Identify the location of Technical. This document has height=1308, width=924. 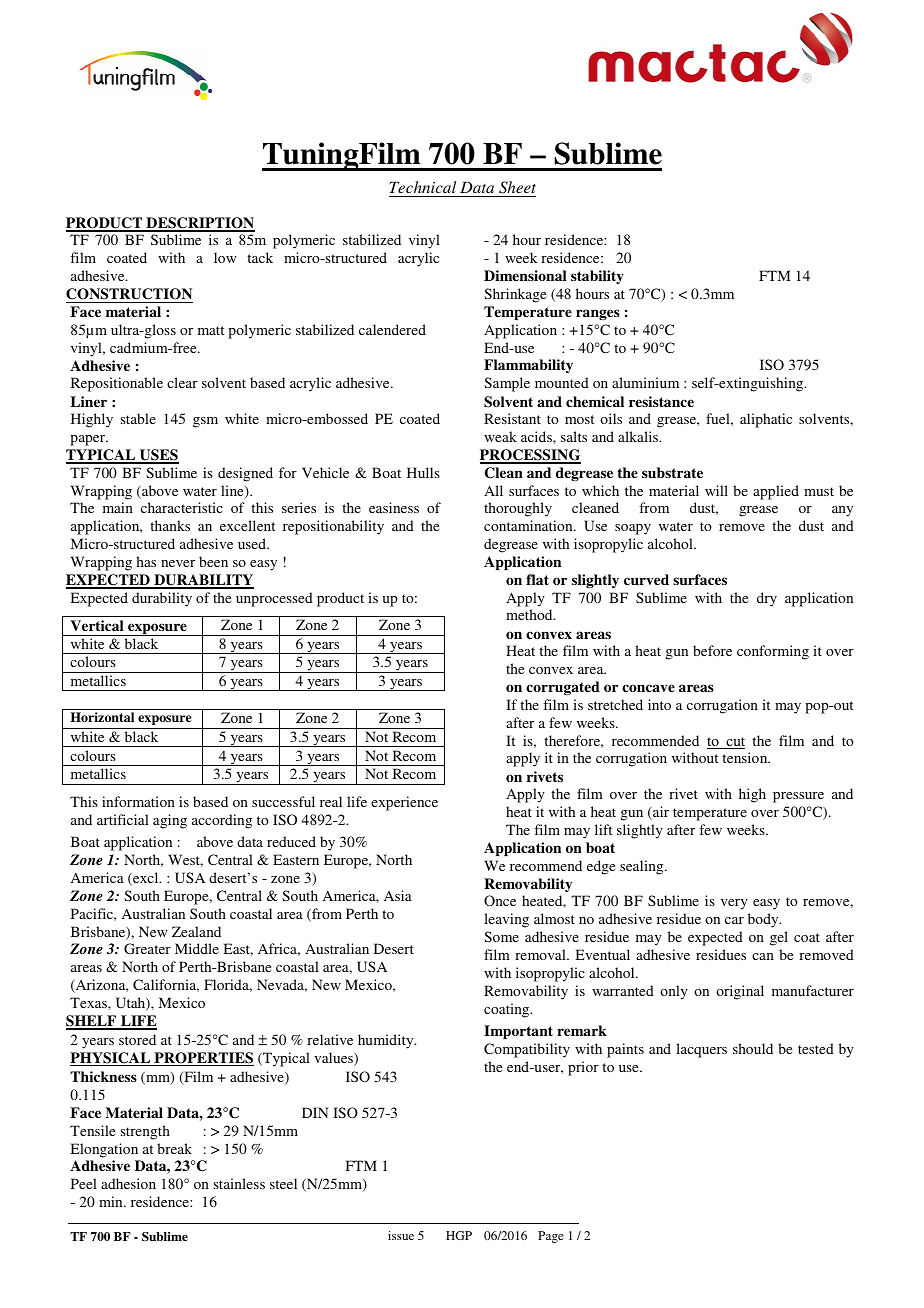
(424, 189).
